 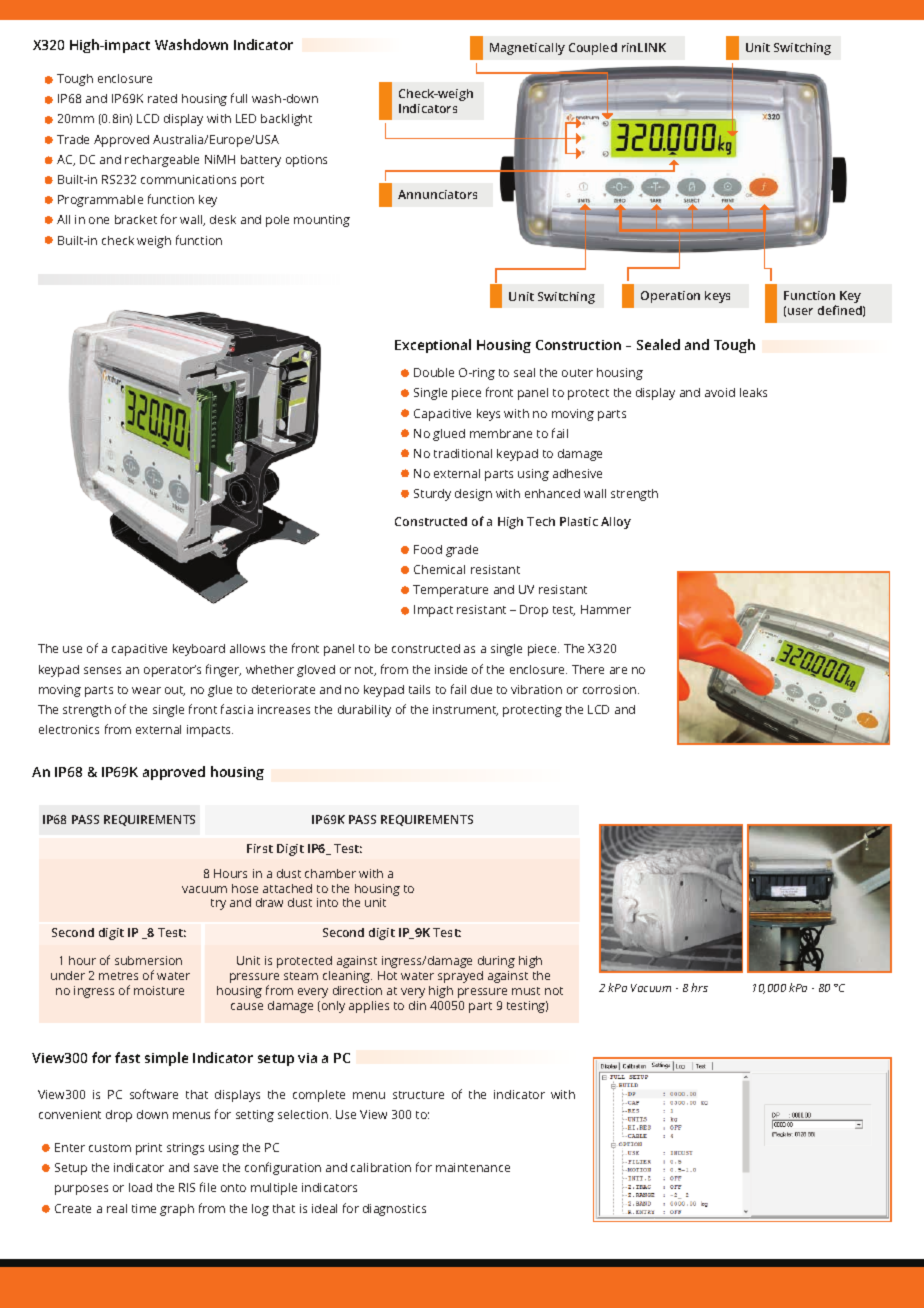 What do you see at coordinates (140, 1187) in the screenshot?
I see `load` at bounding box center [140, 1187].
